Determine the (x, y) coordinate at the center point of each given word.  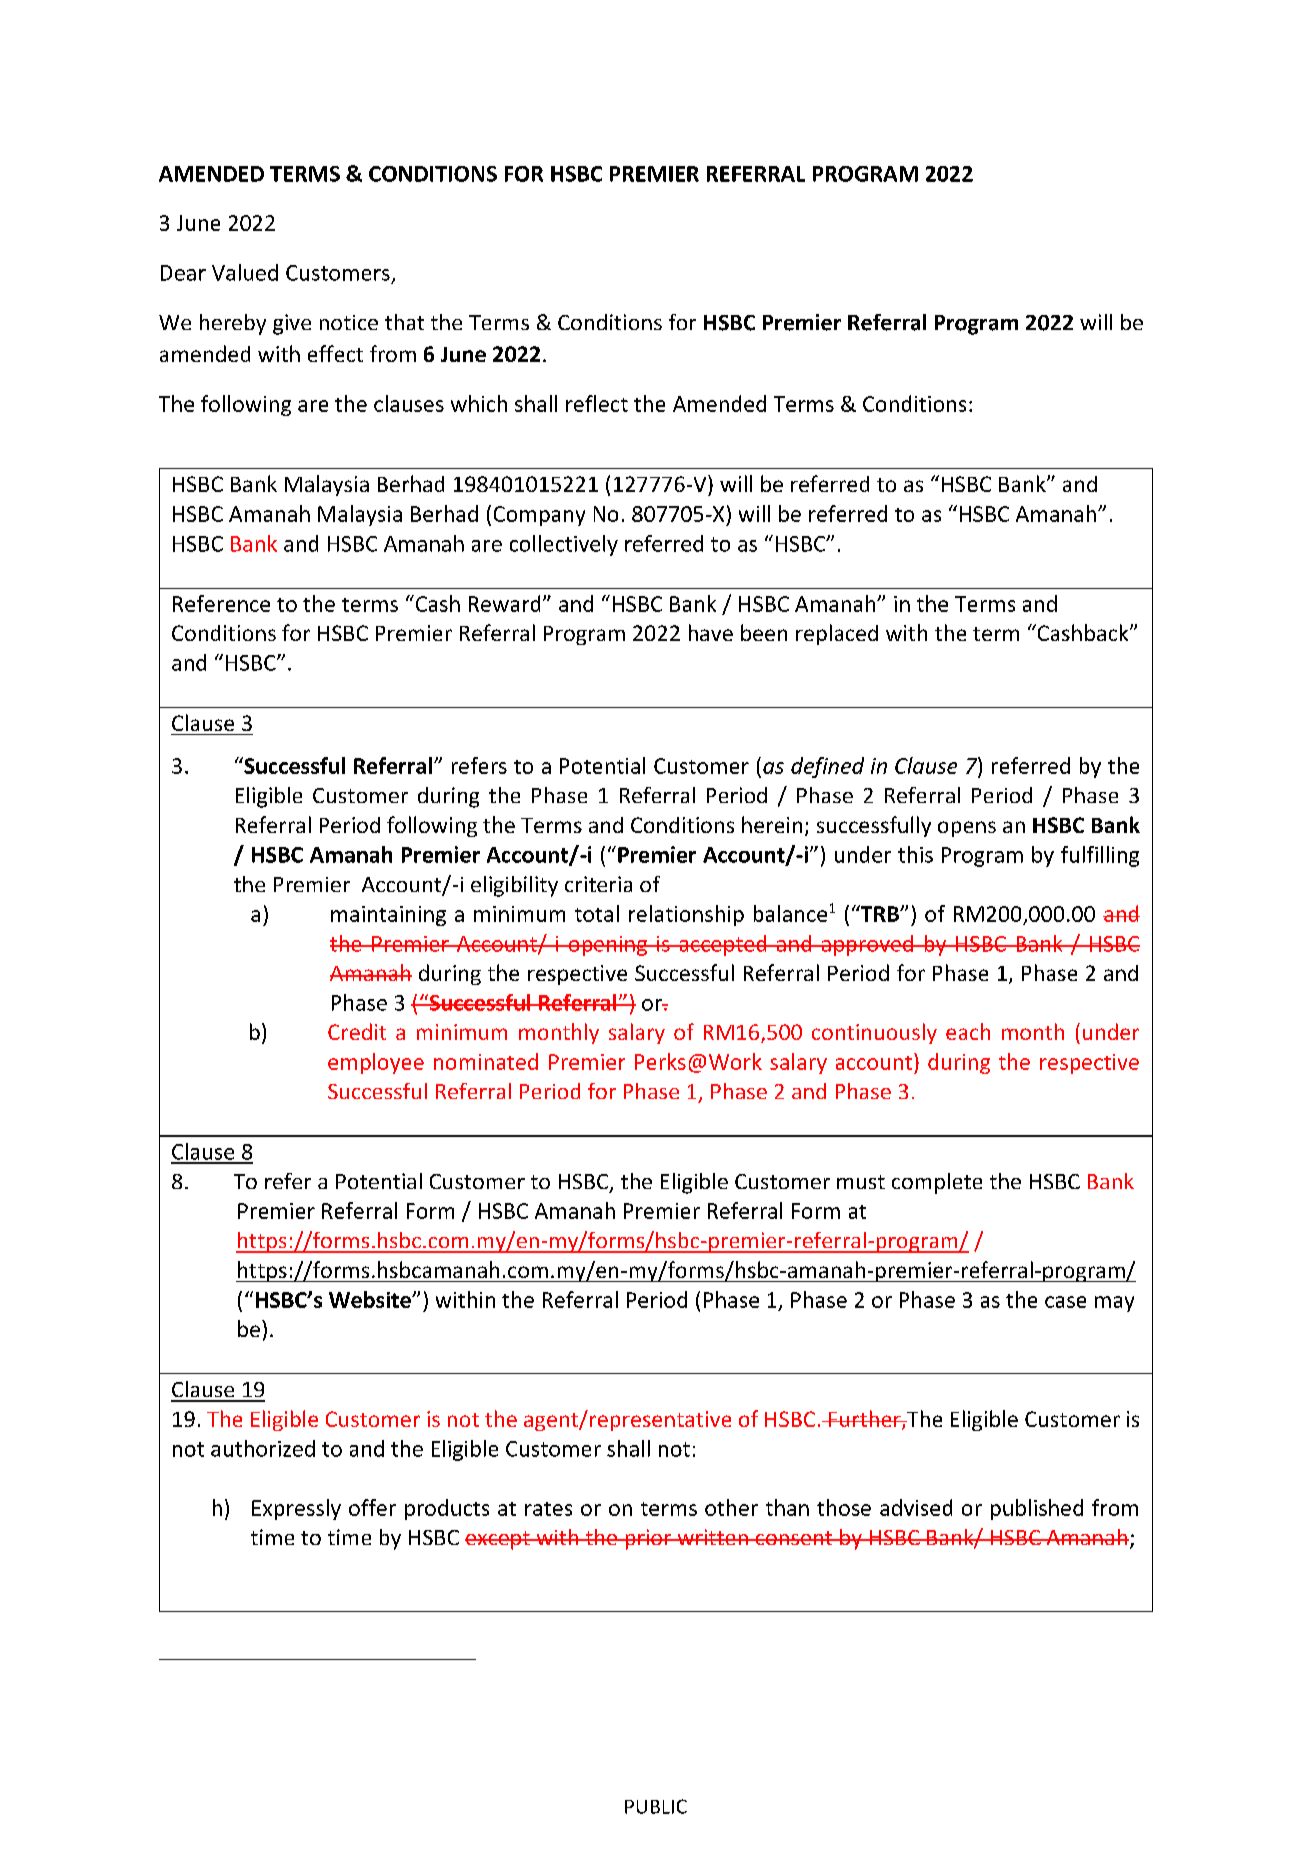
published (1037, 1509)
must (861, 1182)
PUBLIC (656, 1806)
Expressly (296, 1509)
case (1065, 1302)
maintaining (388, 916)
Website (371, 1299)
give (292, 324)
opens (967, 829)
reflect (597, 403)
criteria (598, 884)
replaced (837, 634)
